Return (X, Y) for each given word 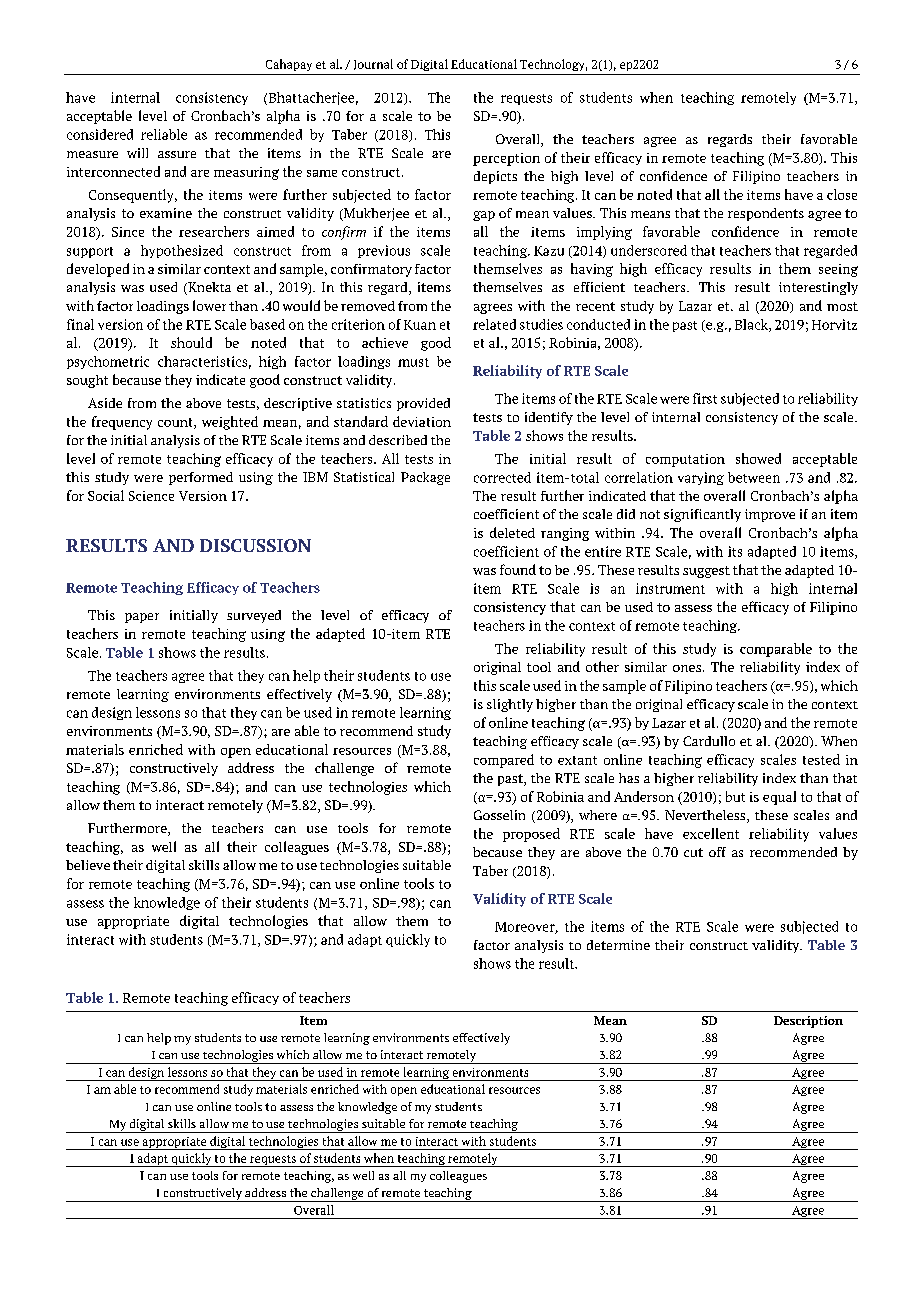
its (735, 551)
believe (88, 865)
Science (151, 496)
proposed (531, 835)
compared (504, 761)
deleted (512, 532)
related (494, 324)
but (735, 796)
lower (209, 305)
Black (752, 325)
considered (100, 134)
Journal (373, 64)
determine (618, 945)
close (842, 194)
